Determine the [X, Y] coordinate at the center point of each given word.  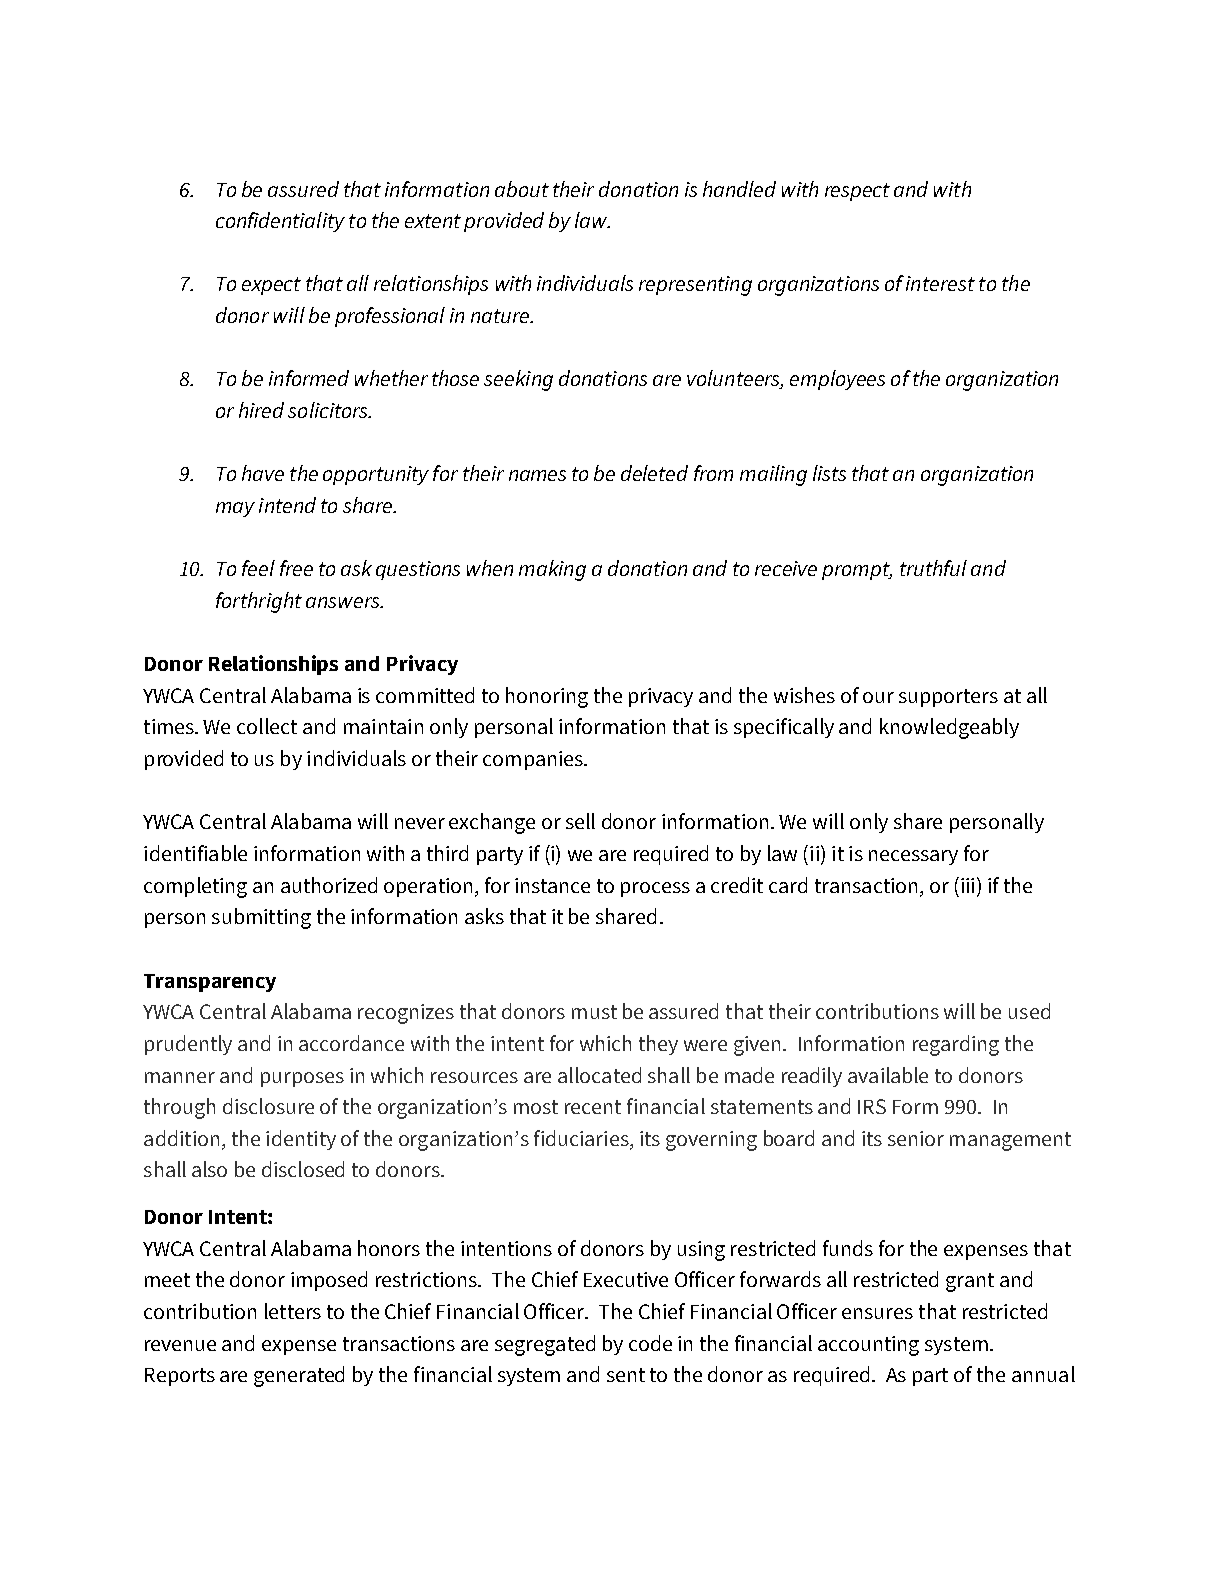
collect [267, 726]
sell [580, 821]
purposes [302, 1079]
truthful [933, 568]
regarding [956, 1045]
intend [287, 505]
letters [293, 1311]
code [650, 1343]
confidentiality [280, 222]
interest [940, 283]
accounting [868, 1346]
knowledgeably [949, 728]
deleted [654, 473]
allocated [599, 1075]
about [522, 189]
